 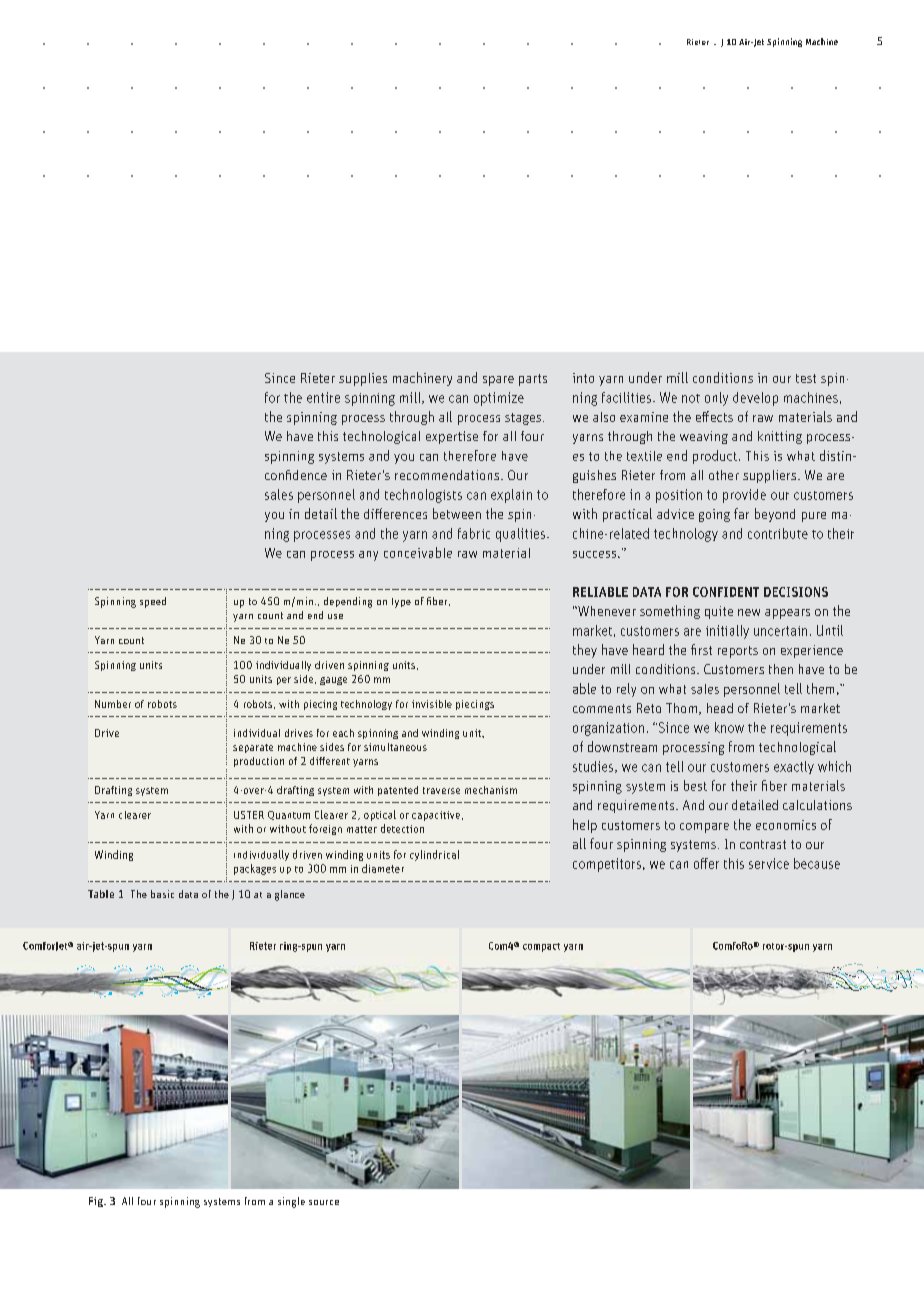 What do you see at coordinates (324, 1202) in the screenshot?
I see `source` at bounding box center [324, 1202].
